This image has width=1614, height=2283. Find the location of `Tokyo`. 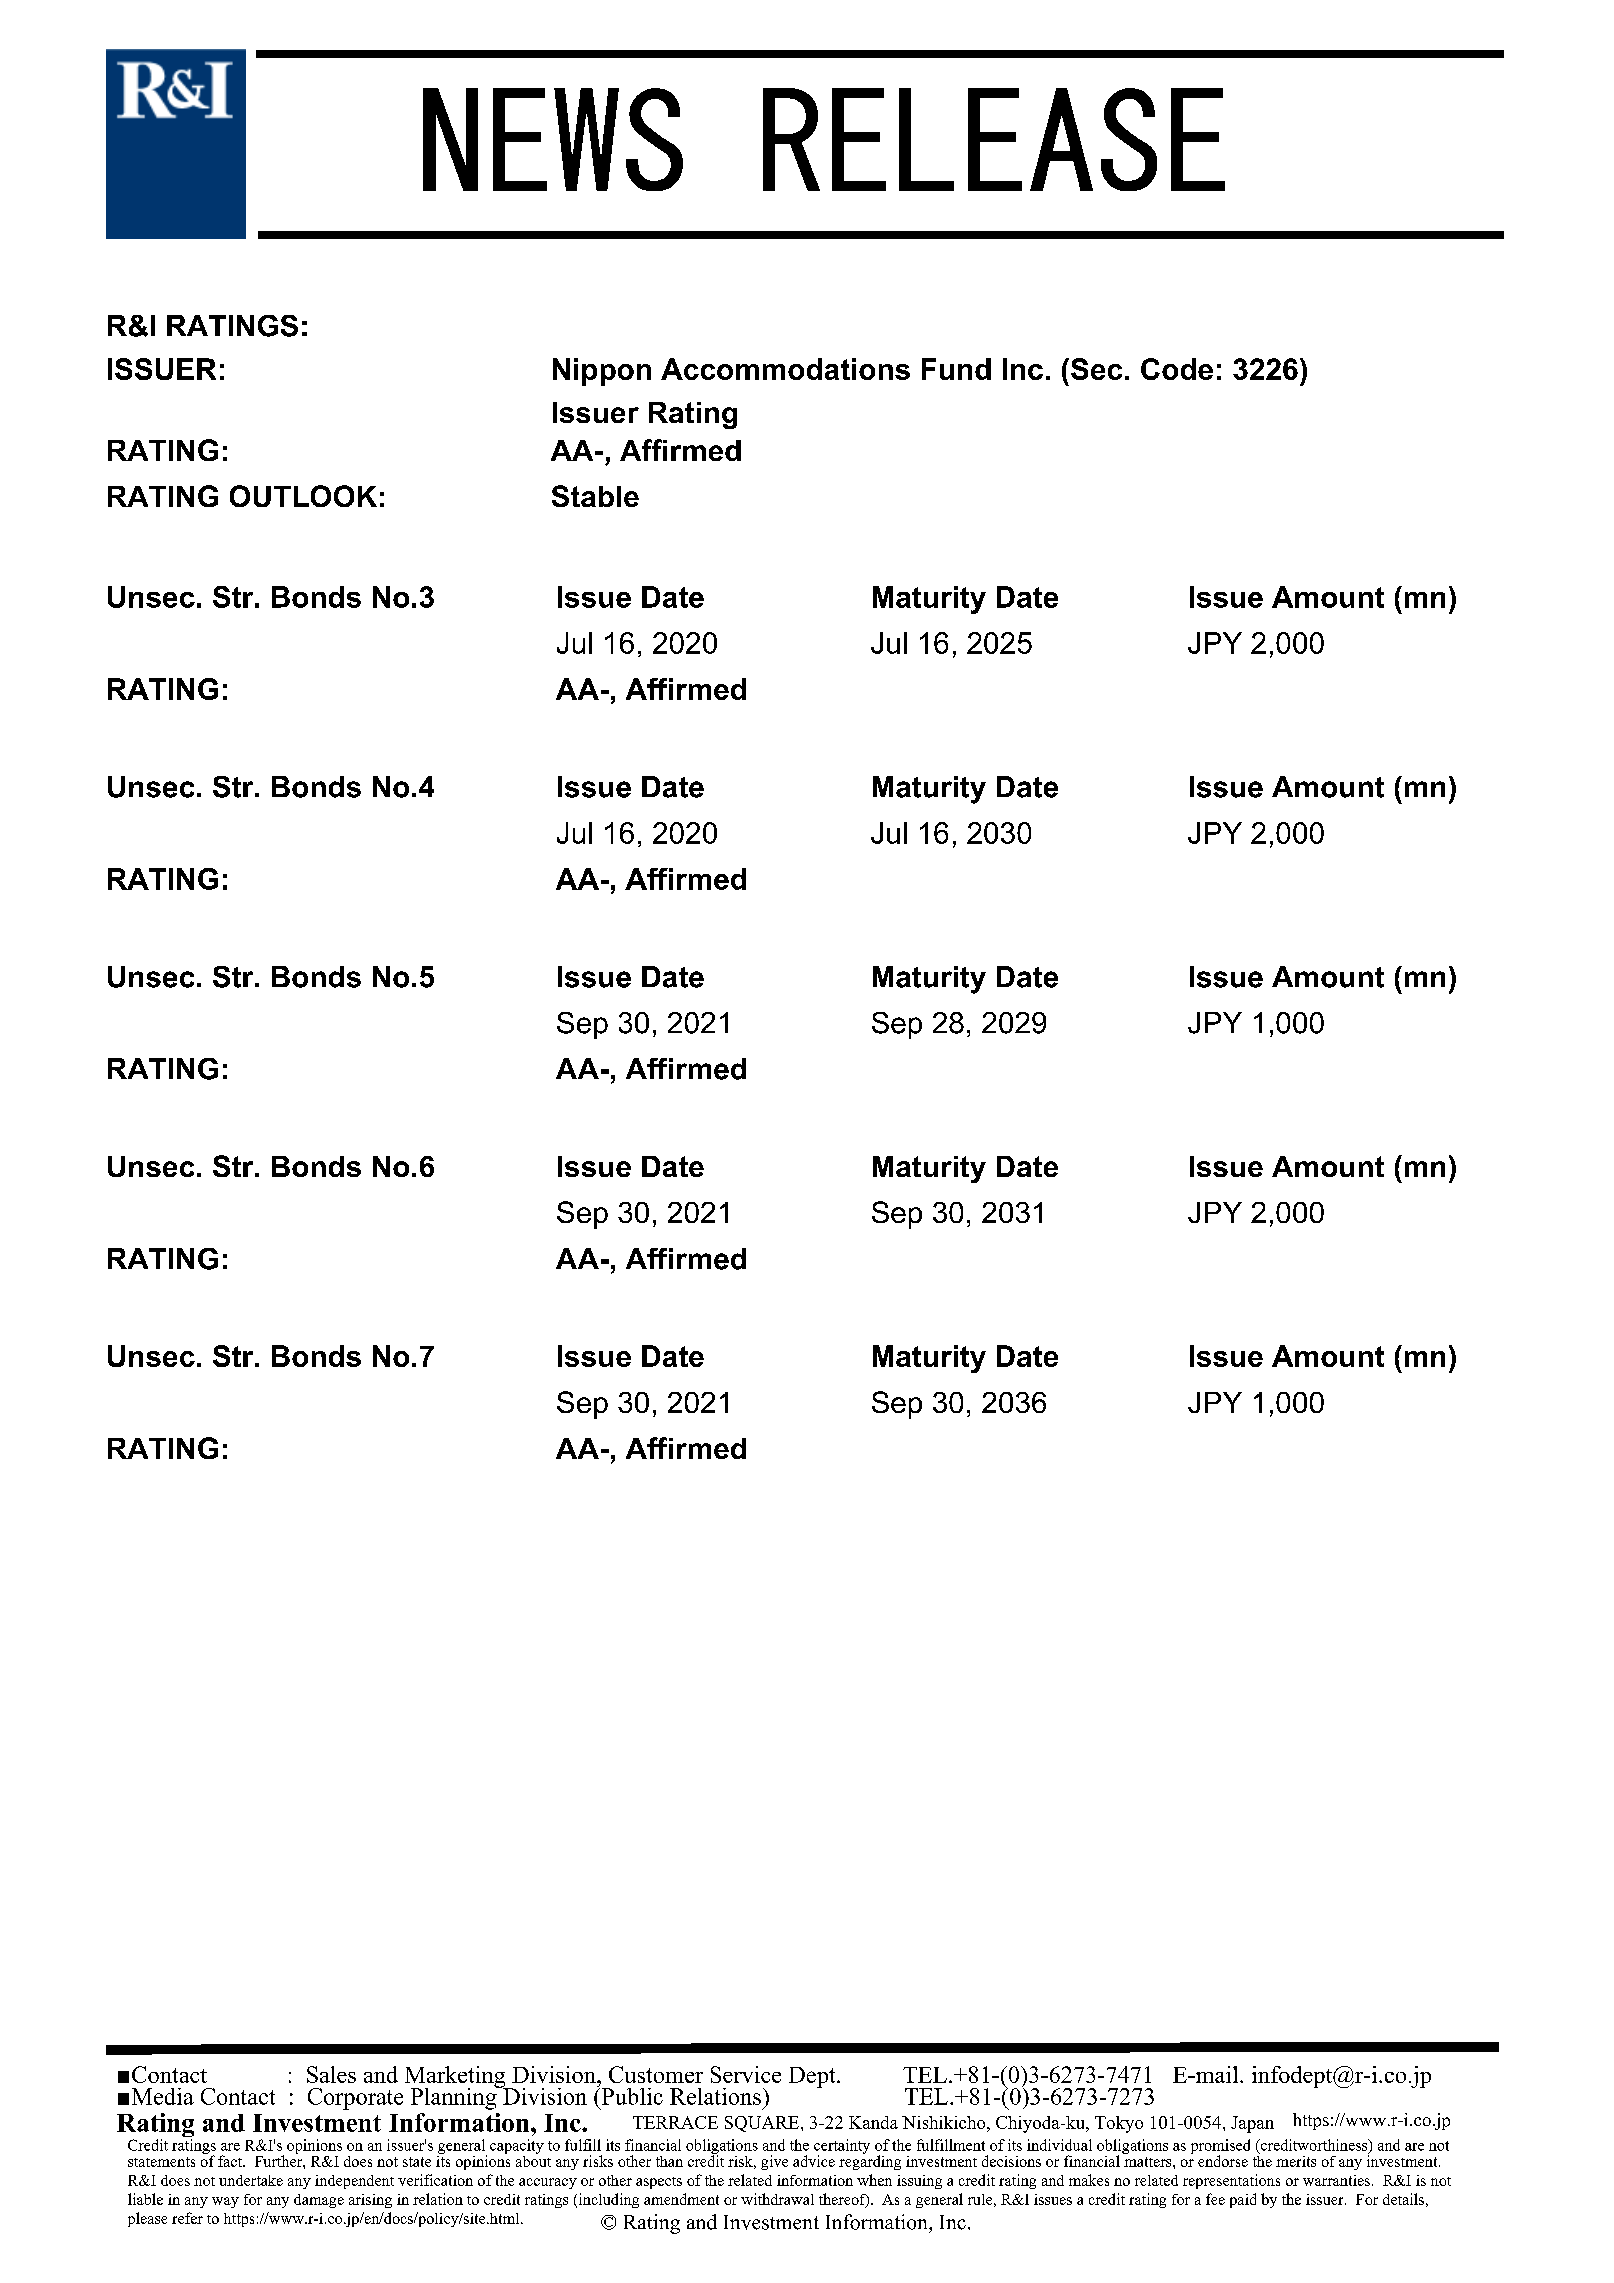

Tokyo is located at coordinates (1119, 2124).
